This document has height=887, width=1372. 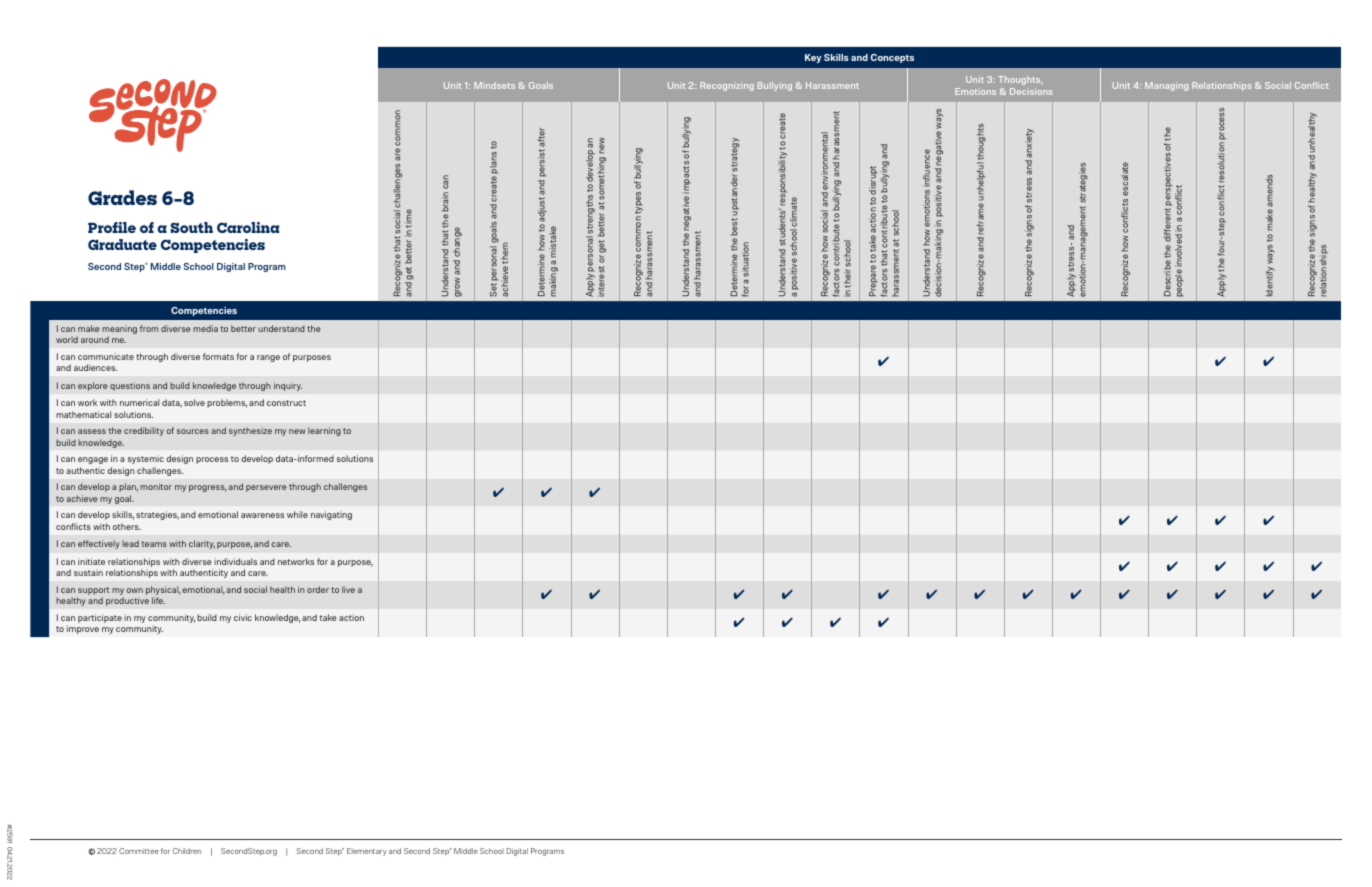 I want to click on Recognizing, so click(x=727, y=86).
